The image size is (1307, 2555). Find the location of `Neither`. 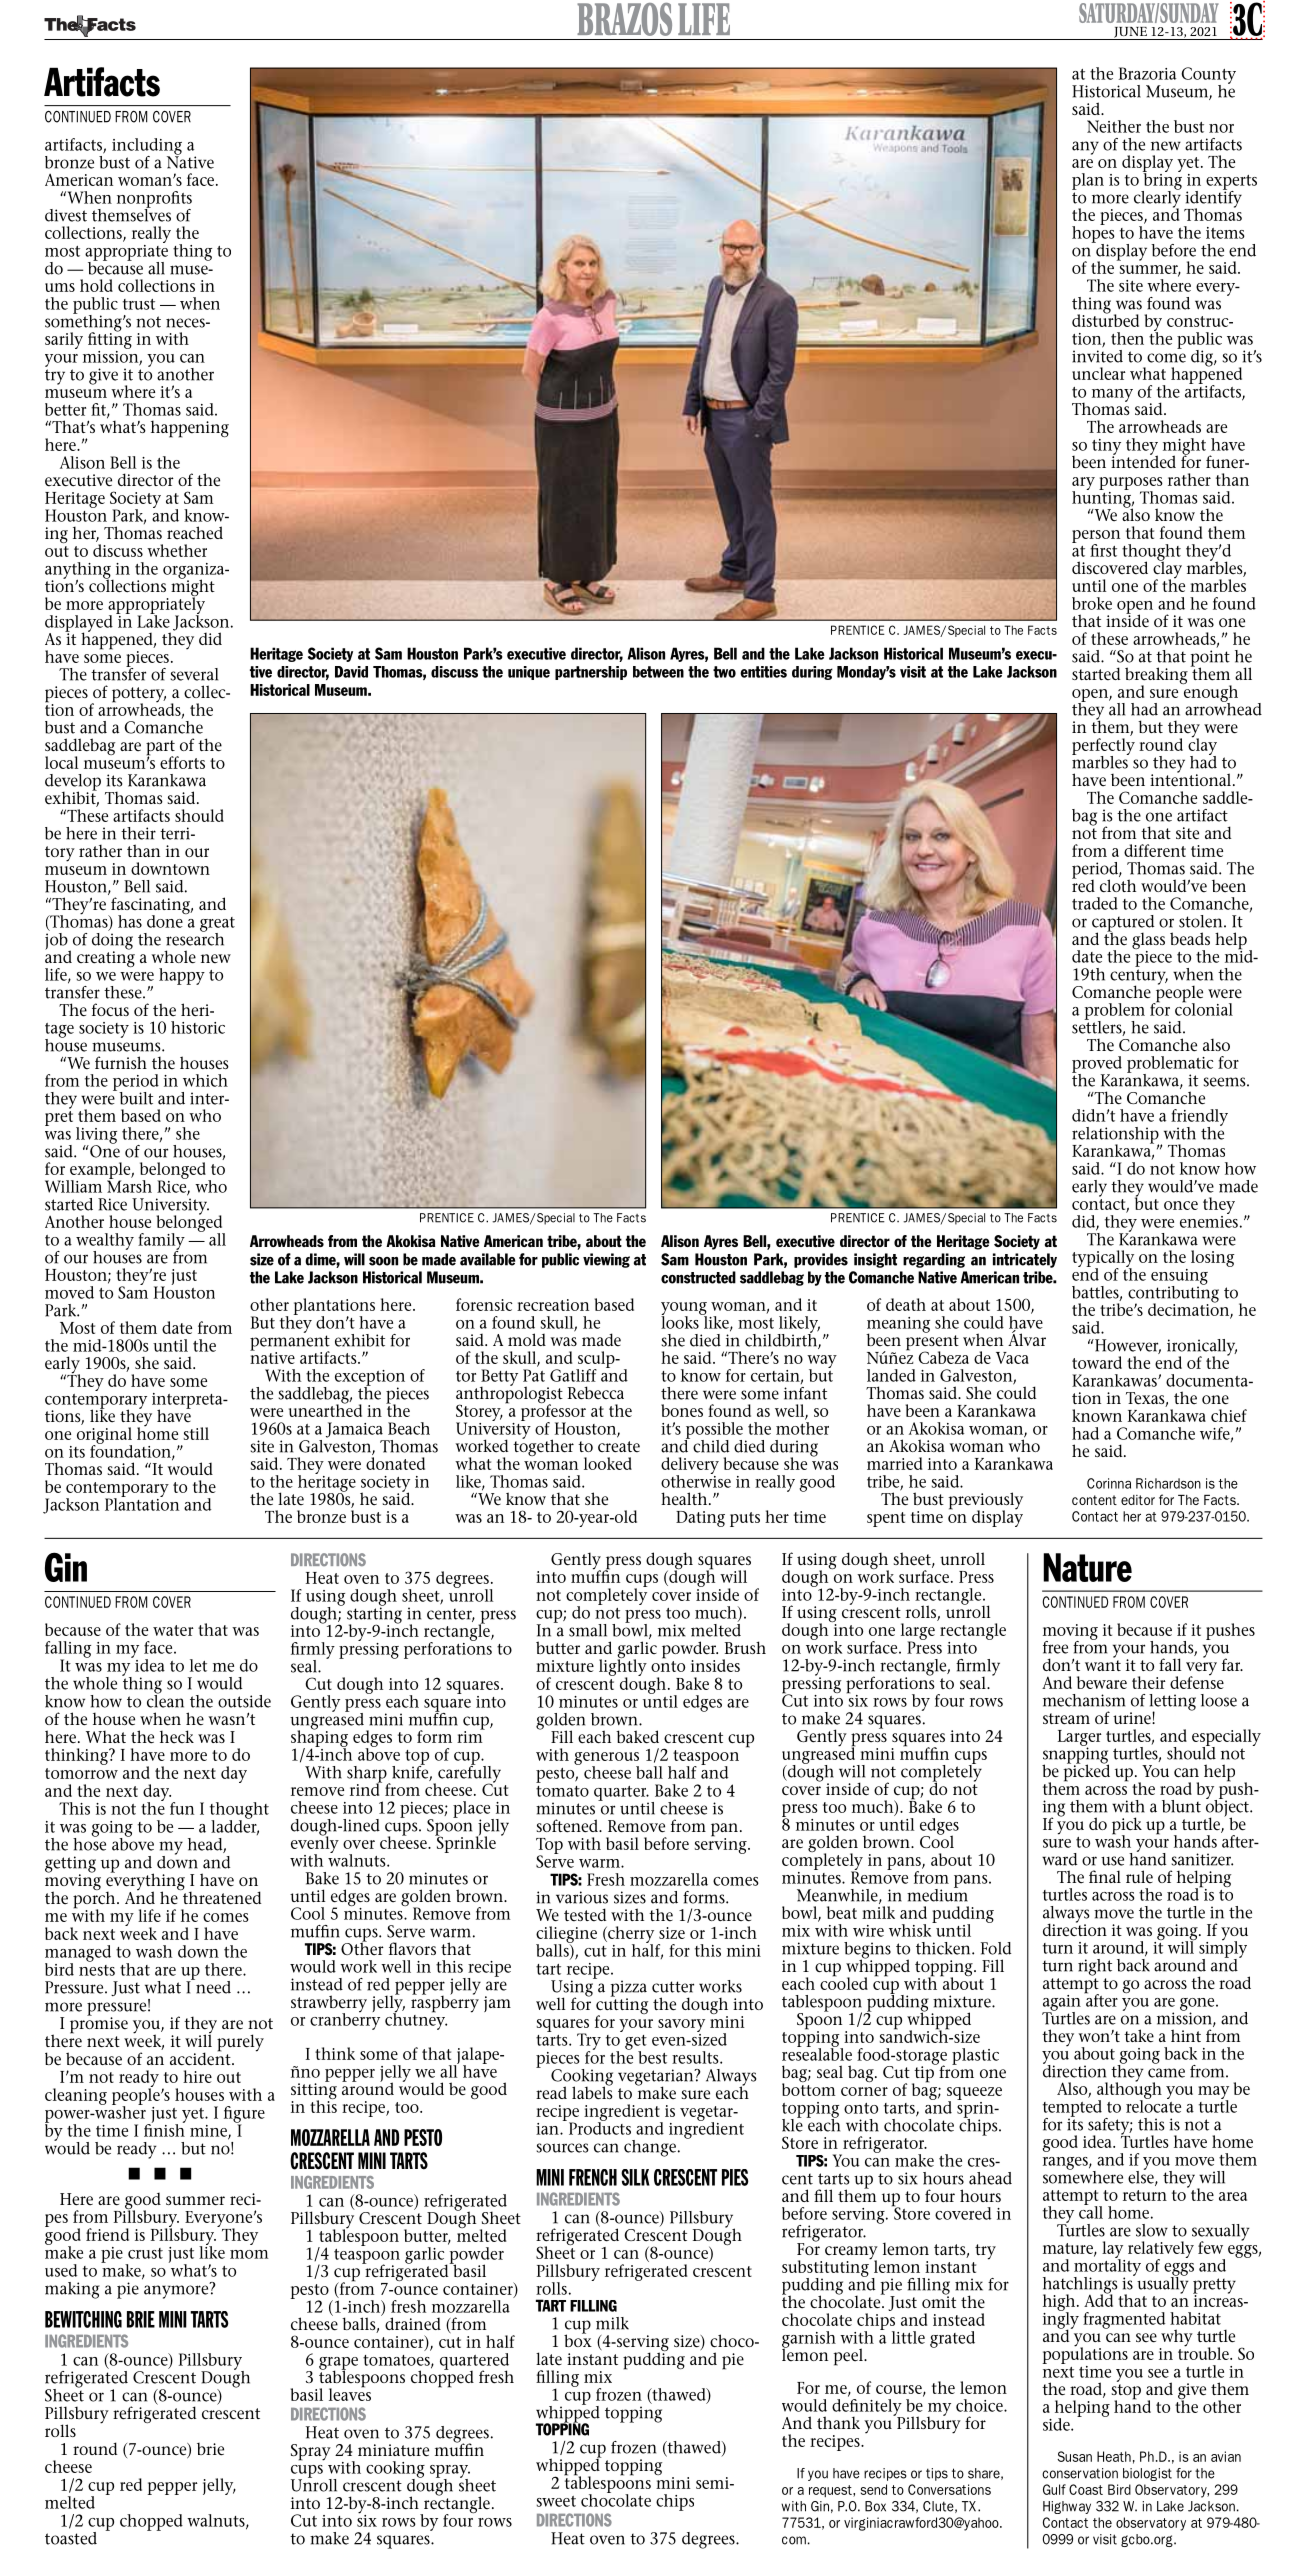

Neither is located at coordinates (1114, 126).
